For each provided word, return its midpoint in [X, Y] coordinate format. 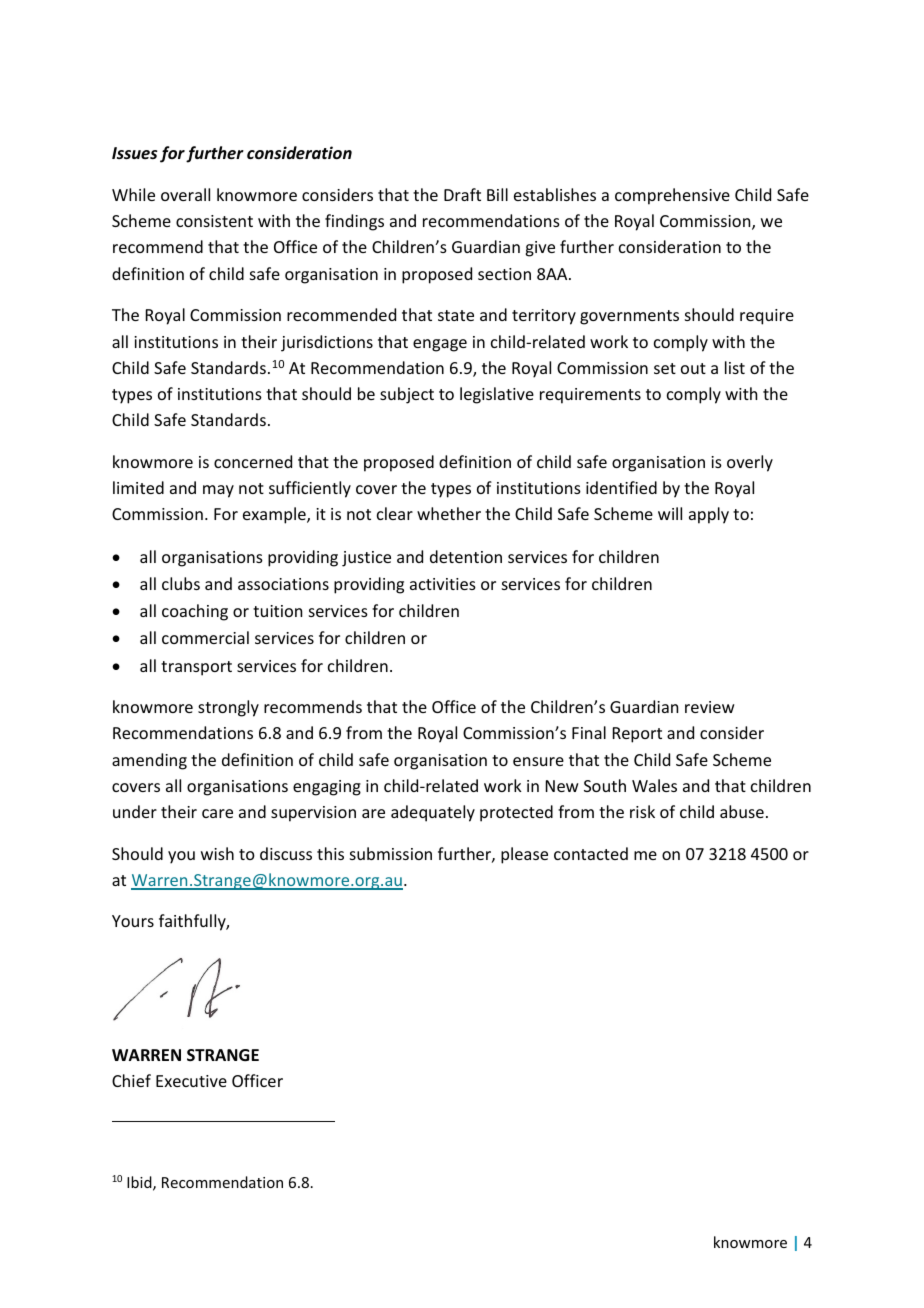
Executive [191, 1081]
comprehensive [672, 196]
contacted [591, 853]
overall [185, 194]
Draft [462, 194]
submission [391, 853]
